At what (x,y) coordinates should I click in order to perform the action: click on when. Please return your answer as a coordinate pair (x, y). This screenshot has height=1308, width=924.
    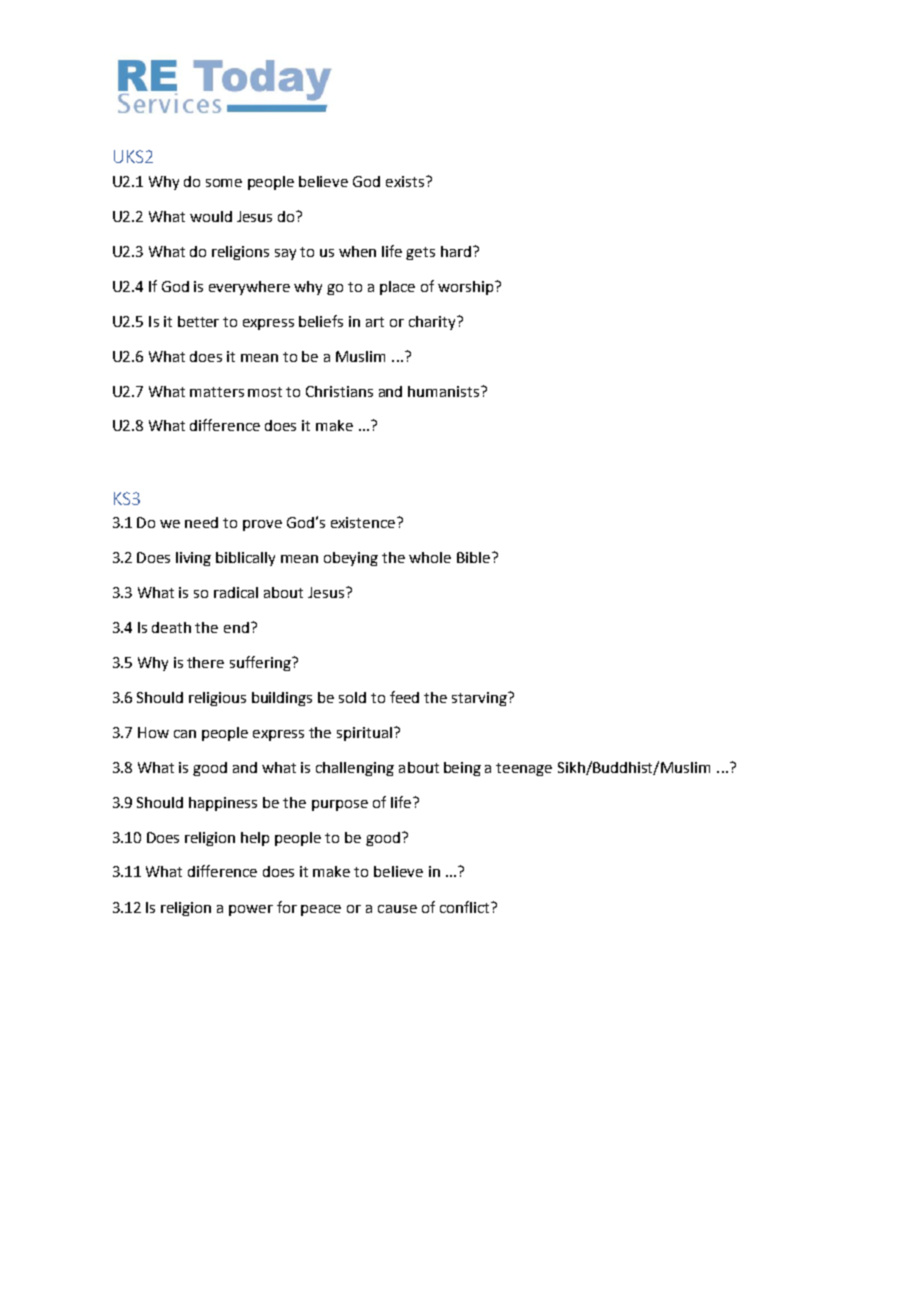
    Looking at the image, I should click on (357, 251).
